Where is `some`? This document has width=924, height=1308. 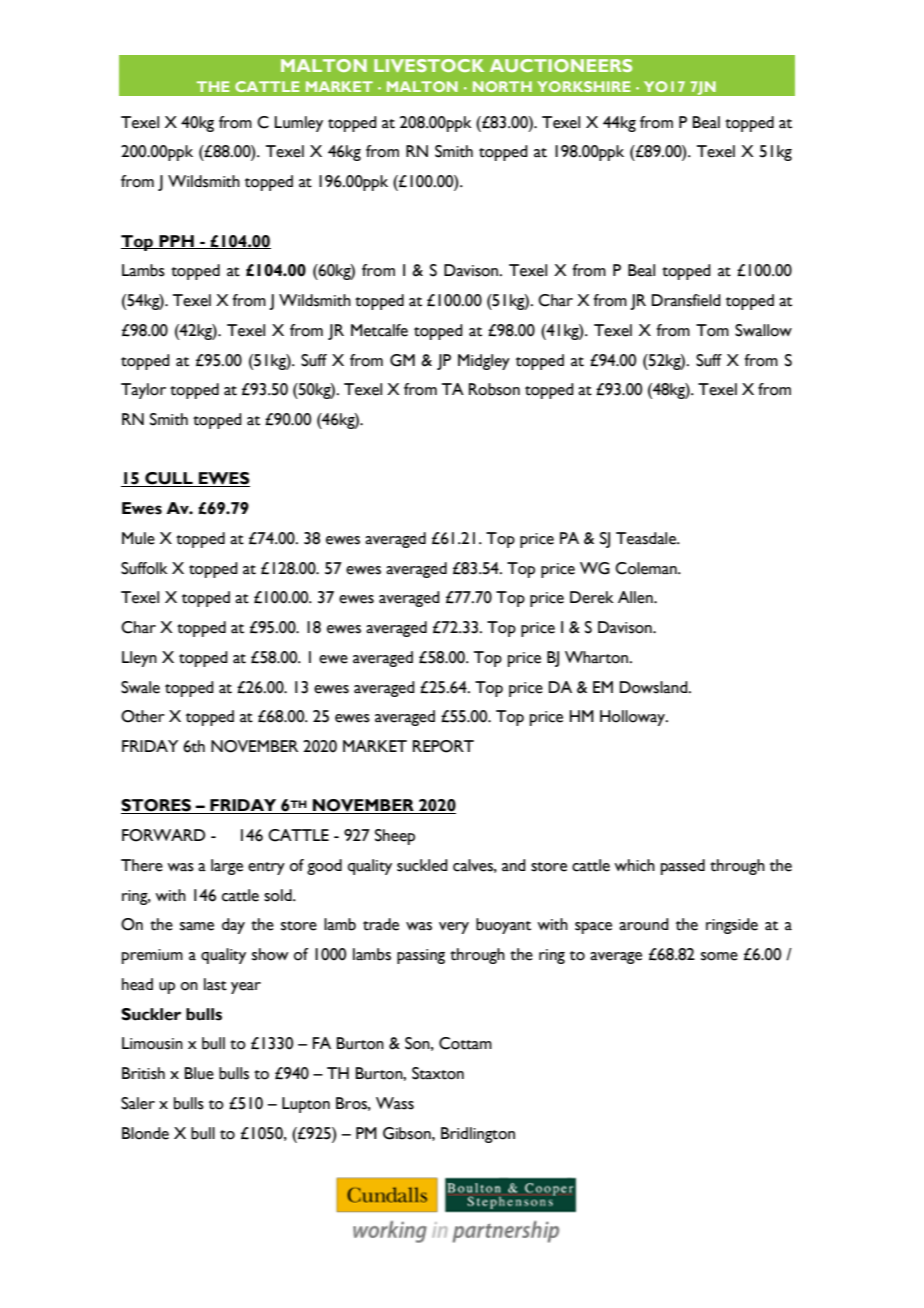
some is located at coordinates (719, 956).
